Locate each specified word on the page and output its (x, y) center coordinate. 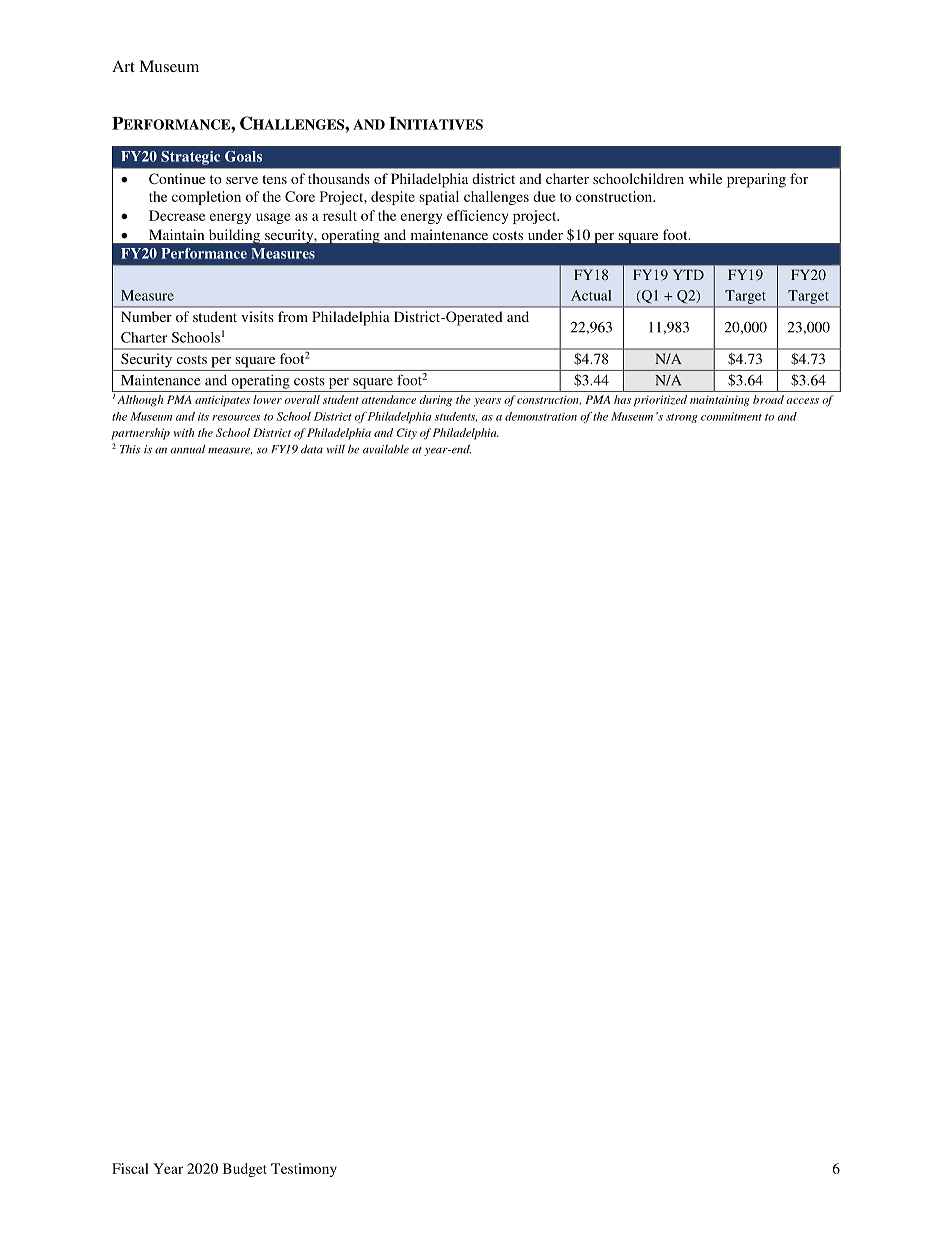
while (705, 178)
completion (206, 198)
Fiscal (130, 1168)
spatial (439, 198)
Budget (245, 1170)
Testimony (304, 1170)
